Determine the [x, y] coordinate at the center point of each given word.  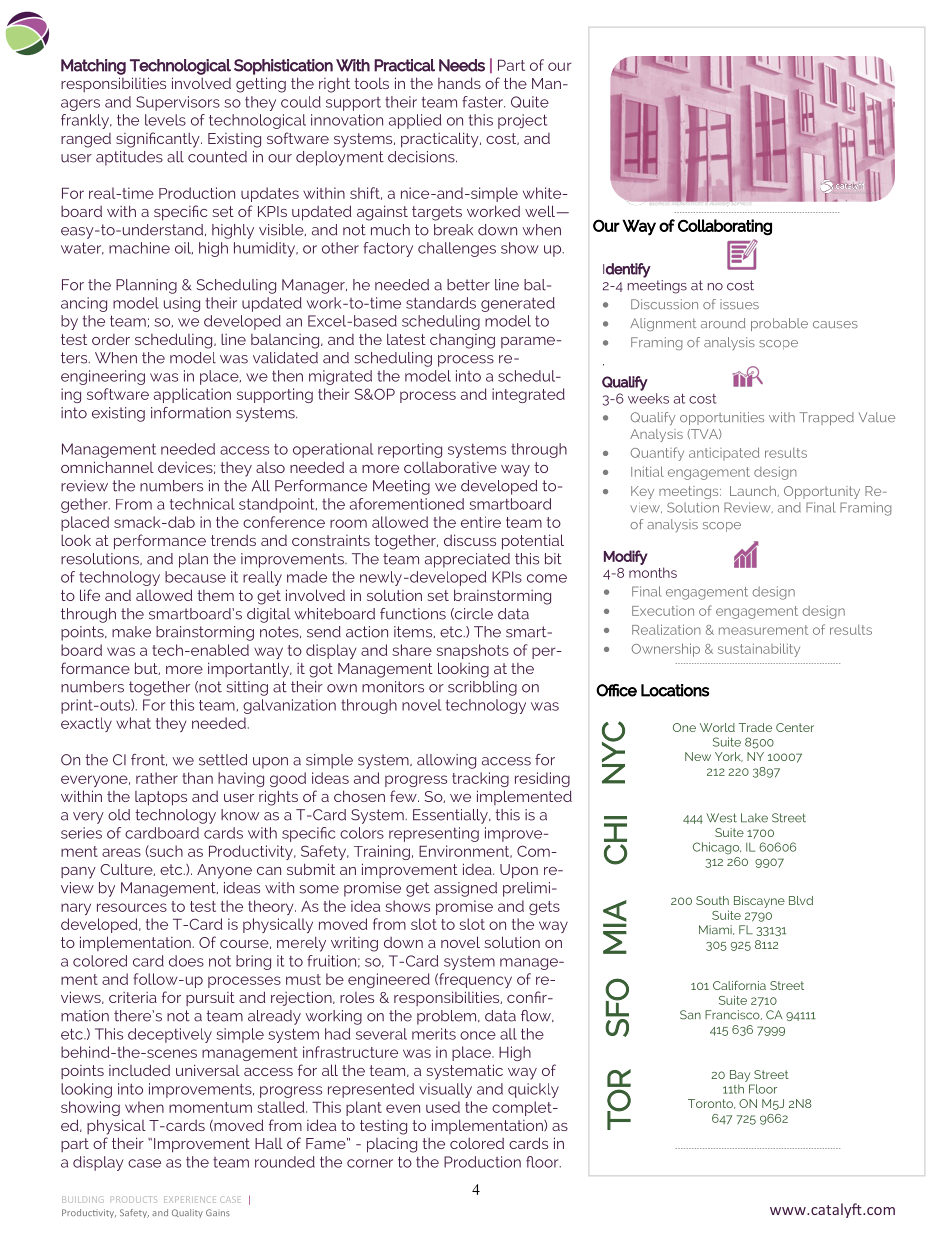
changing [462, 341]
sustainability [759, 650]
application [192, 395]
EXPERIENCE [189, 1199]
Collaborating [725, 227]
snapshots [472, 651]
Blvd [801, 900]
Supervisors [178, 103]
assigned [465, 889]
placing [392, 1145]
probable [779, 324]
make [131, 632]
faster [483, 102]
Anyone [224, 871]
